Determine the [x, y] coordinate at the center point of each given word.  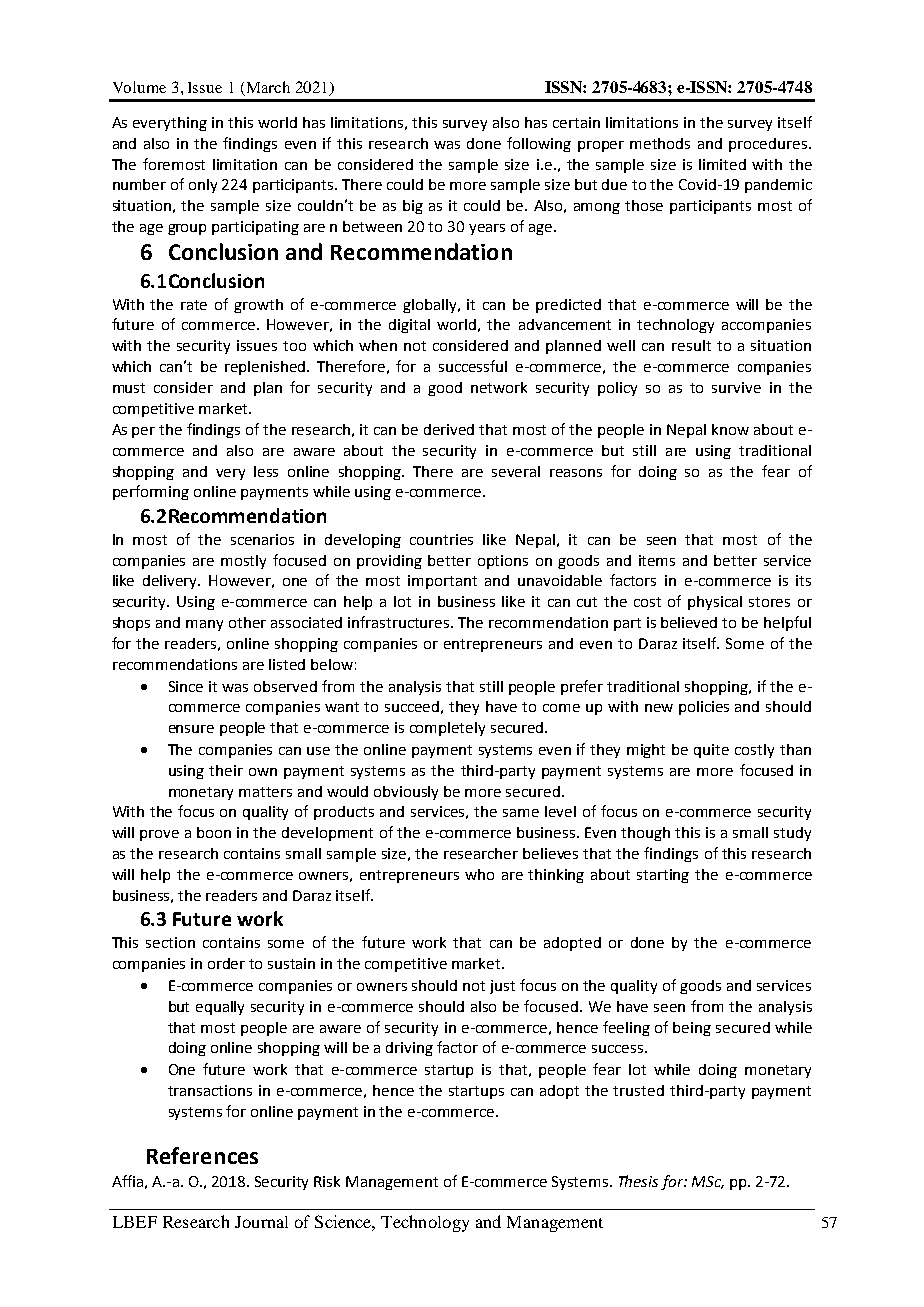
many [204, 625]
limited [722, 164]
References [202, 1155]
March [267, 88]
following [539, 144]
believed [689, 622]
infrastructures [400, 622]
